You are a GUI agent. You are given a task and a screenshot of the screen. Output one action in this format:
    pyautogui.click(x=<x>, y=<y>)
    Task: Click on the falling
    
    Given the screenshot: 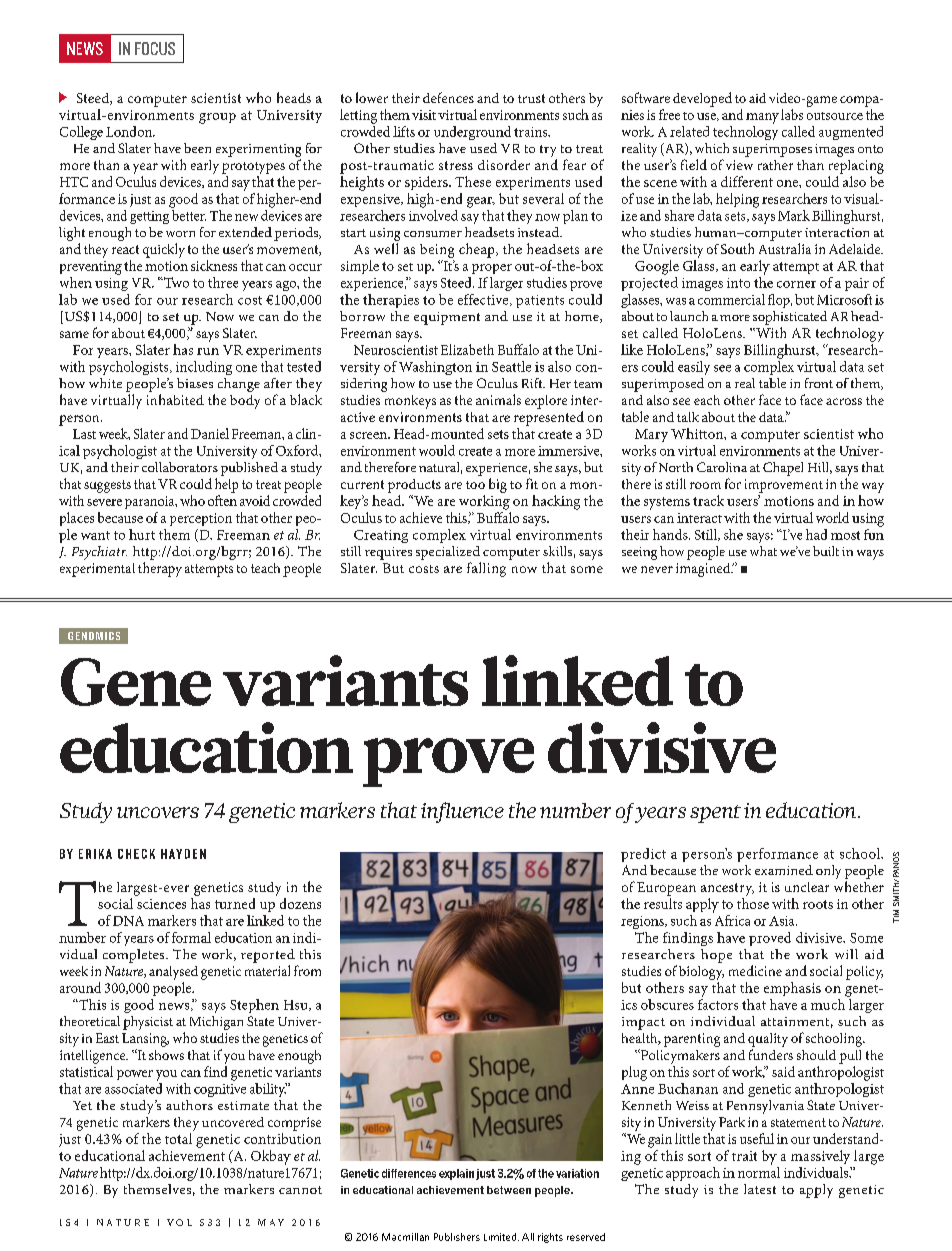 What is the action you would take?
    pyautogui.click(x=486, y=569)
